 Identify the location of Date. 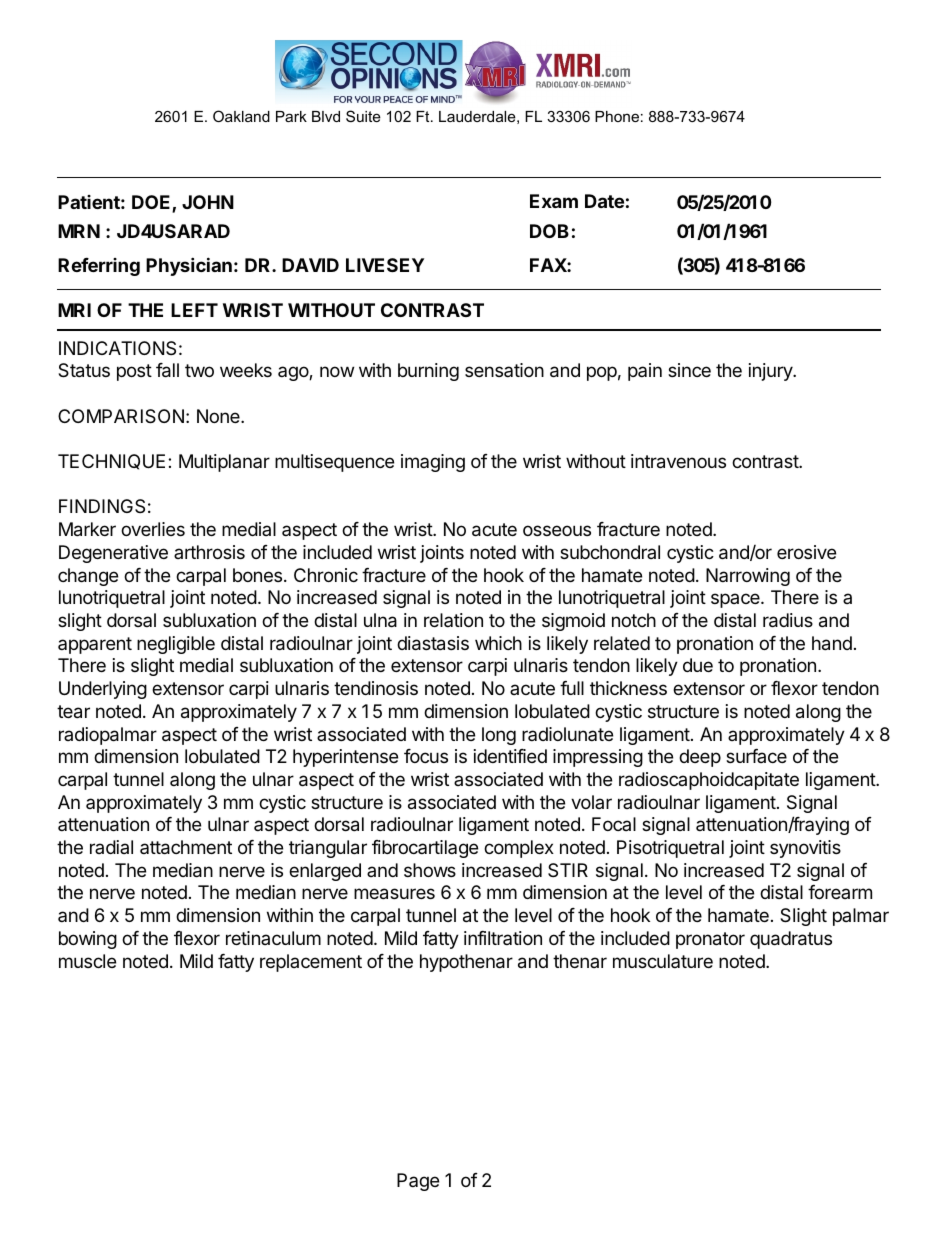
(604, 201).
